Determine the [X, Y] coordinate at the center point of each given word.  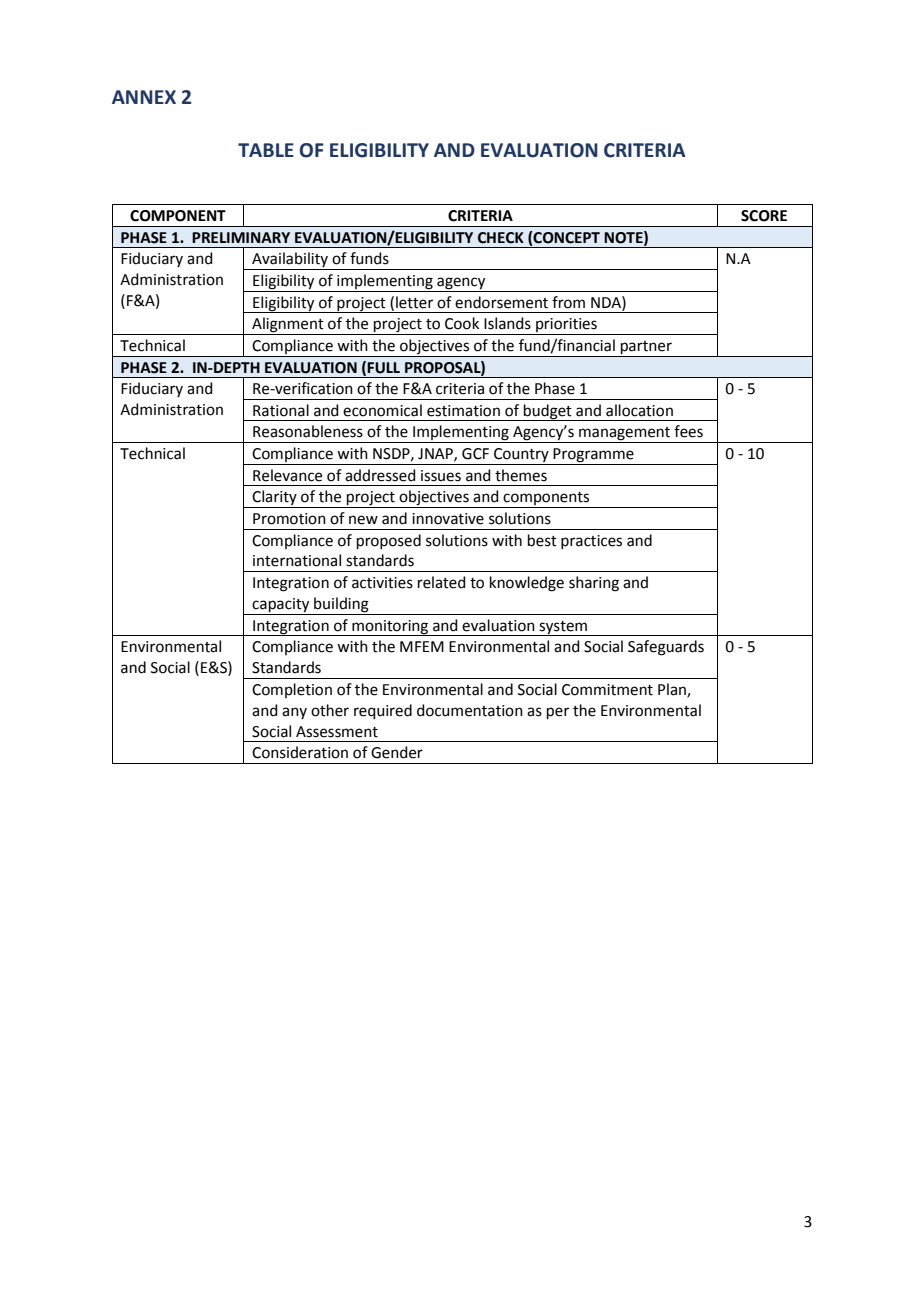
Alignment [288, 326]
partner [646, 347]
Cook [462, 323]
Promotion [289, 519]
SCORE [764, 216]
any [294, 713]
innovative [448, 519]
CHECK [501, 238]
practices [591, 542]
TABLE [266, 150]
